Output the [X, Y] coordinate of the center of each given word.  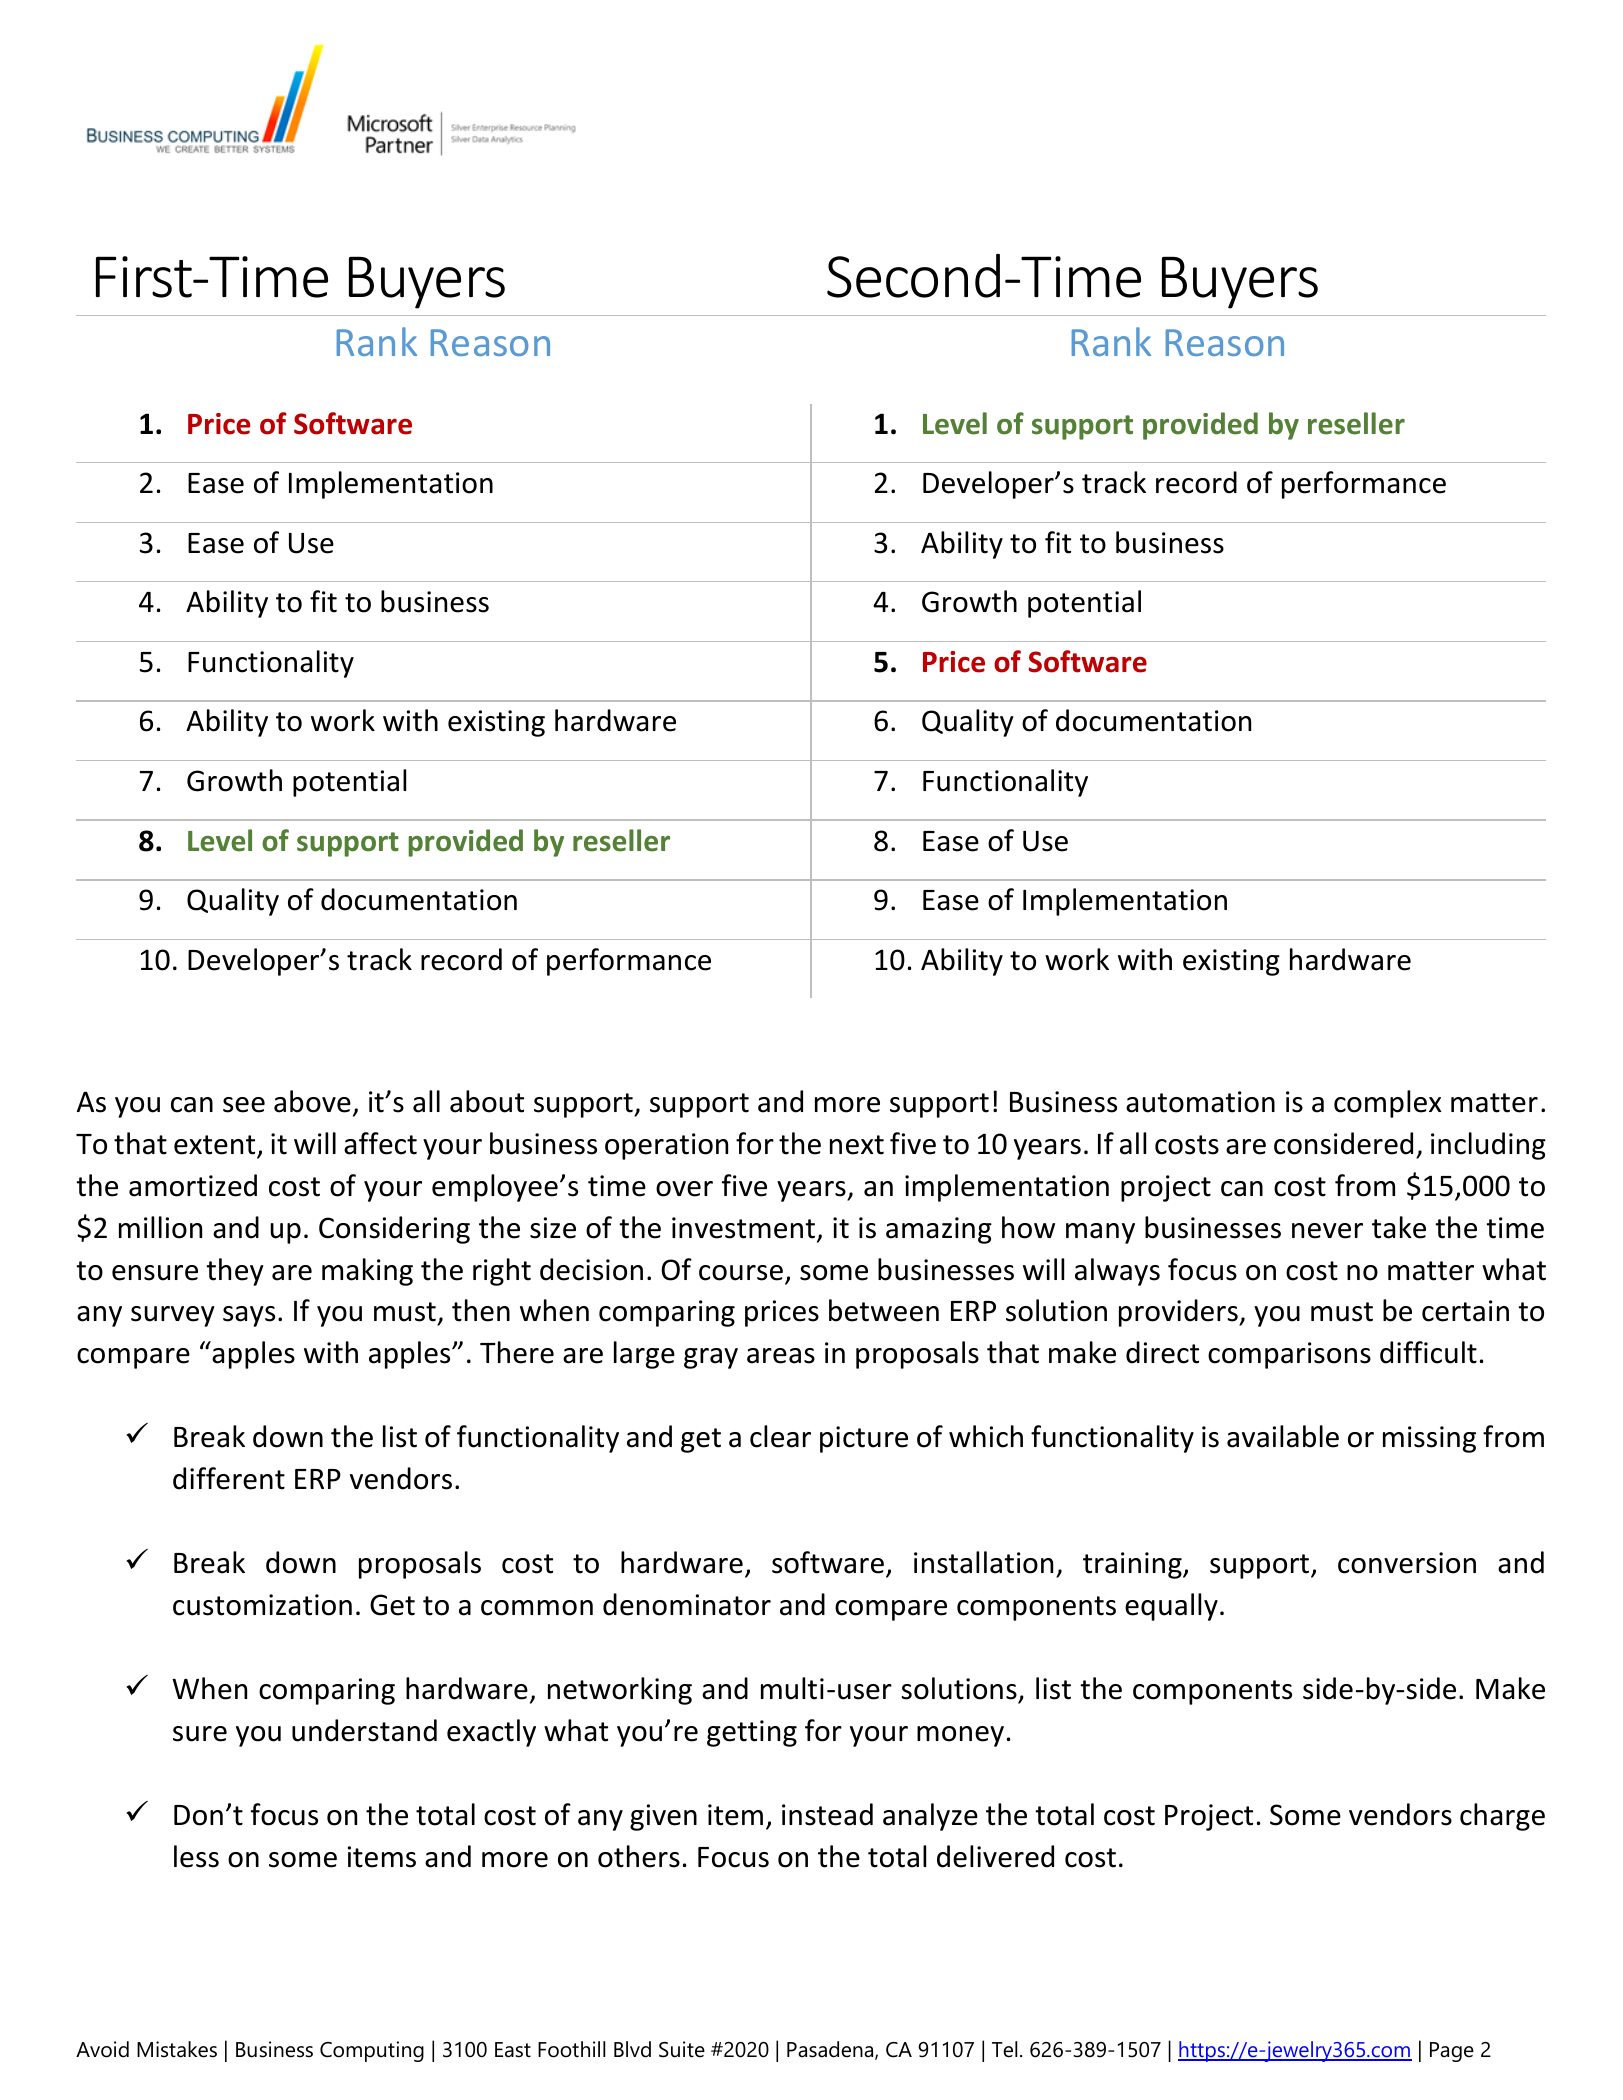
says [249, 1316]
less [196, 1856]
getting [752, 1733]
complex [1388, 1104]
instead [827, 1814]
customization [262, 1605]
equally [1171, 1607]
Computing [372, 2051]
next [857, 1145]
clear [780, 1436]
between [884, 1310]
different [229, 1478]
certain [1465, 1311]
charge [1502, 1817]
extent [216, 1146]
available [1283, 1436]
